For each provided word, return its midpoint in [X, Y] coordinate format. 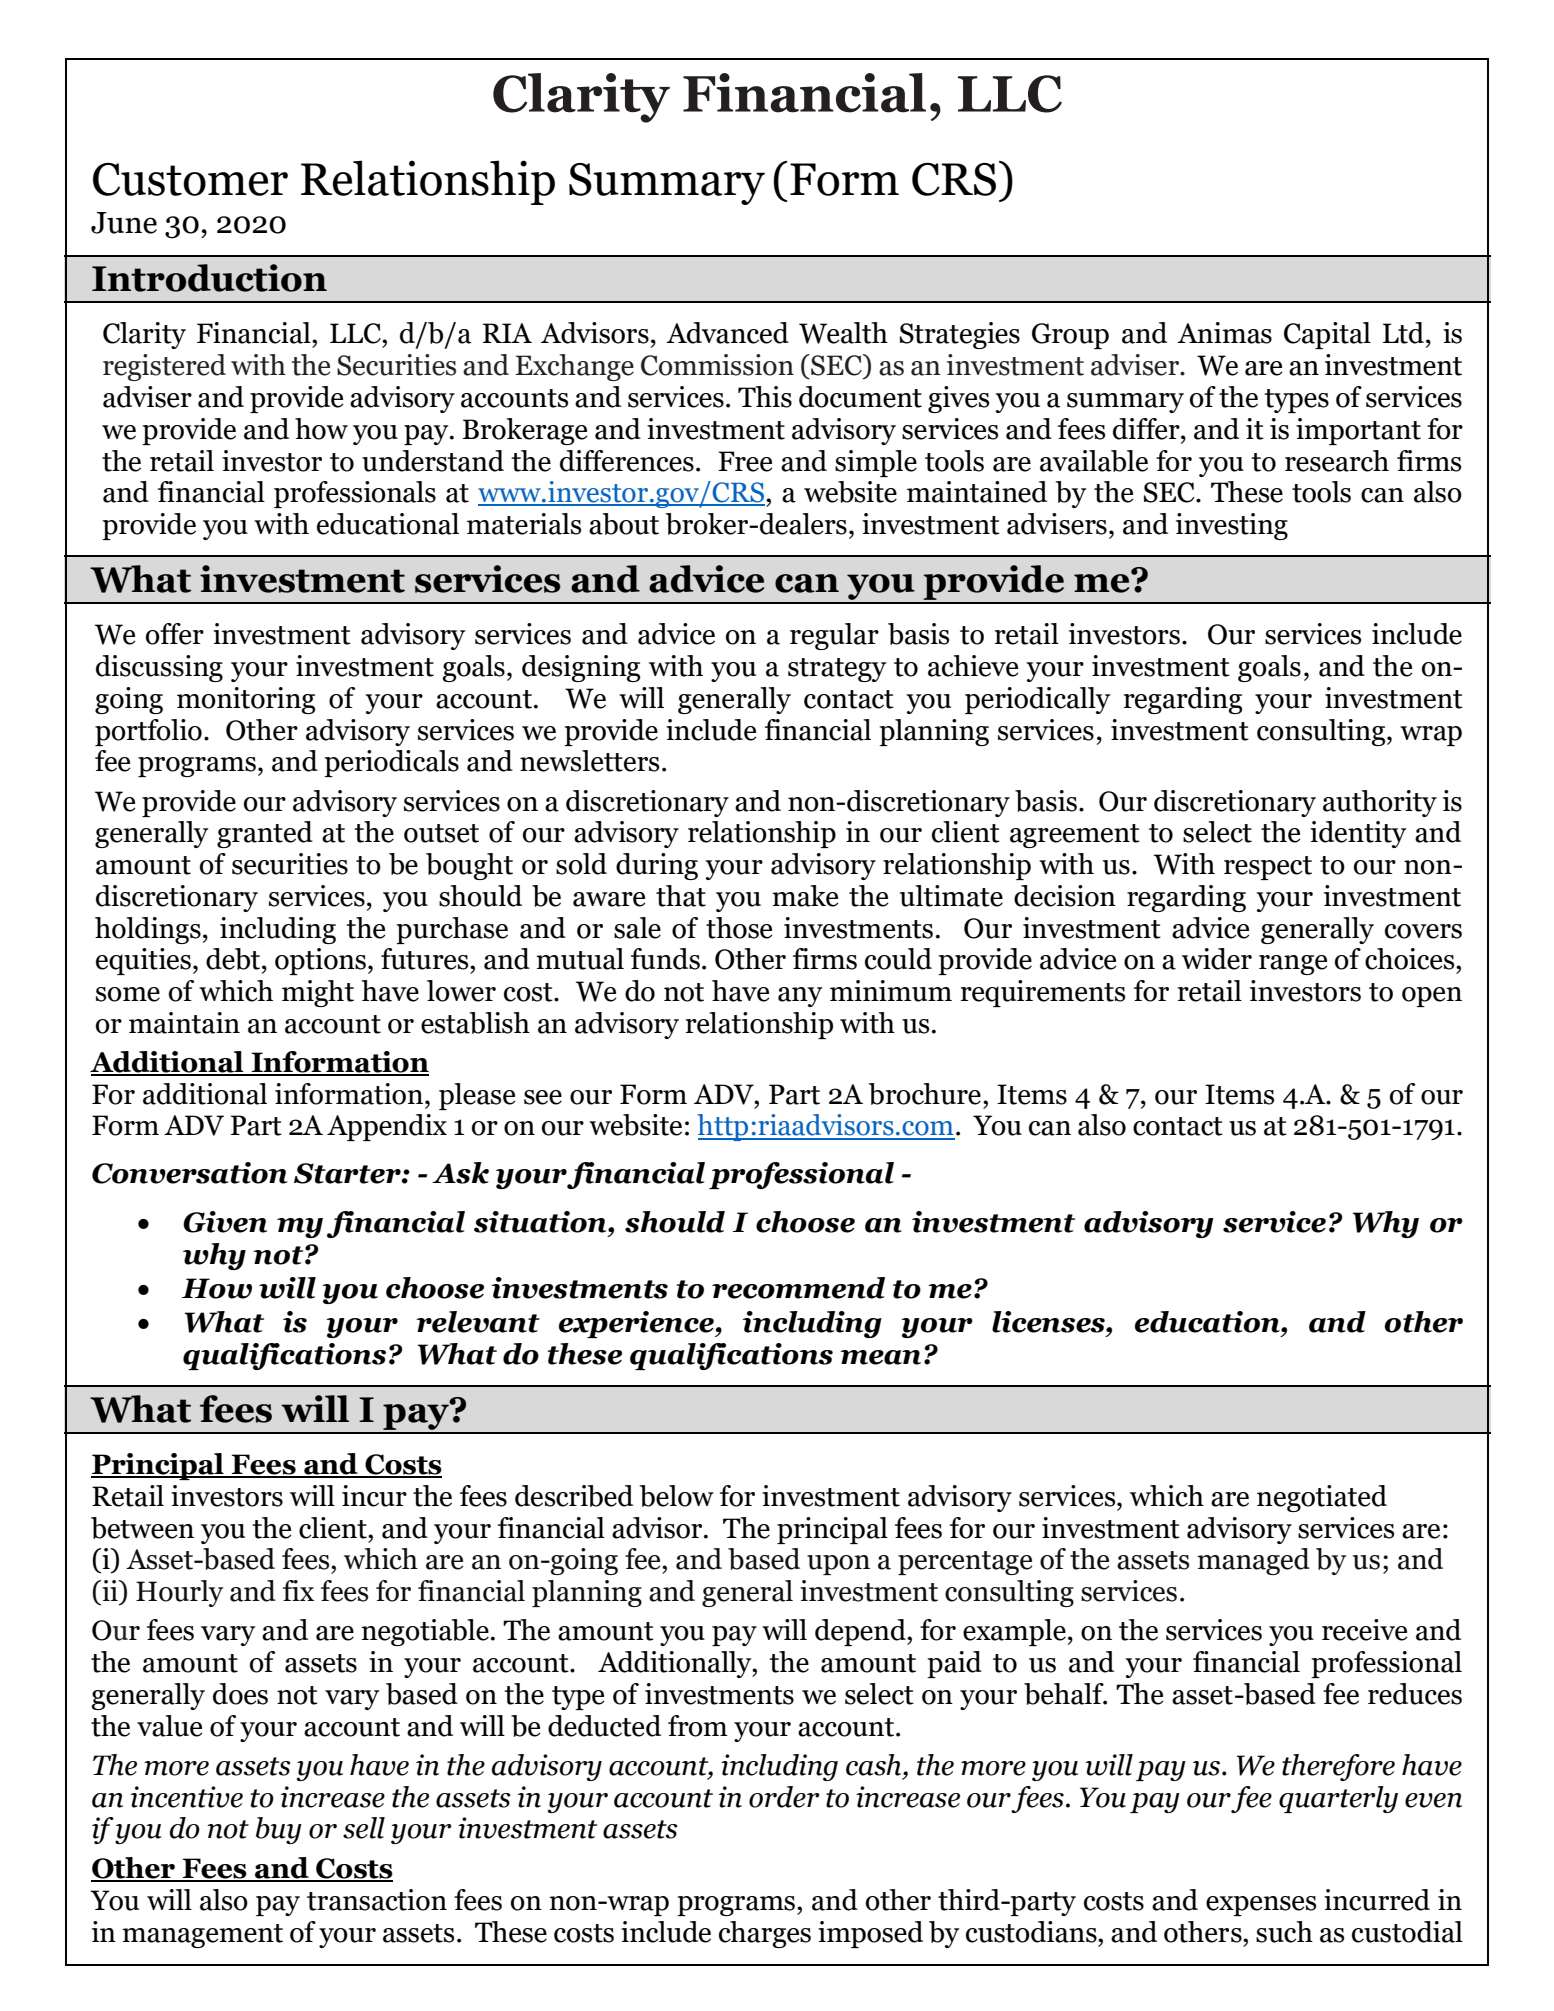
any [800, 997]
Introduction [209, 278]
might [318, 993]
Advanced [727, 333]
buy [279, 1830]
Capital [1327, 335]
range [1293, 965]
